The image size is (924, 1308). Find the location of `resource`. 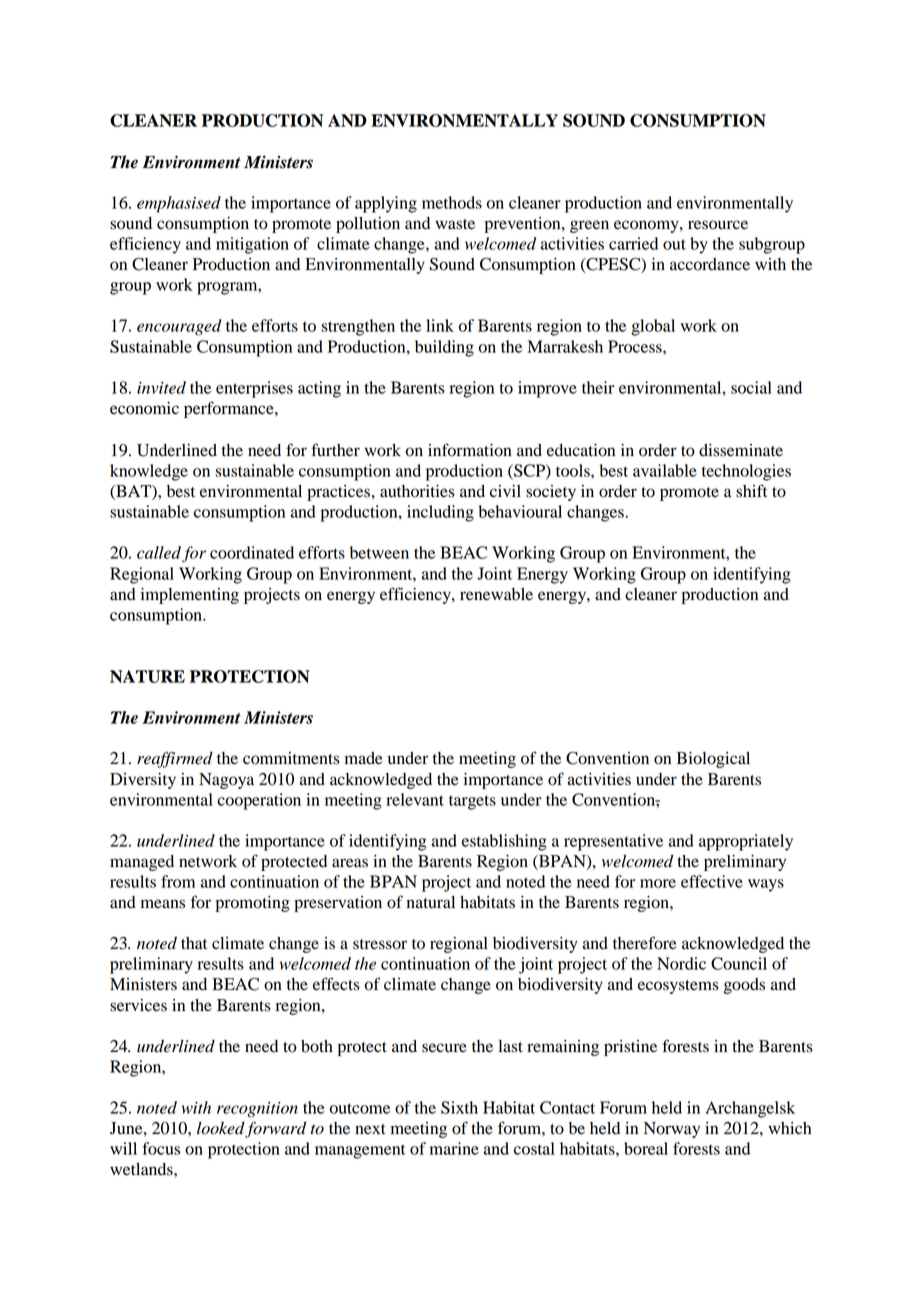

resource is located at coordinates (718, 225).
